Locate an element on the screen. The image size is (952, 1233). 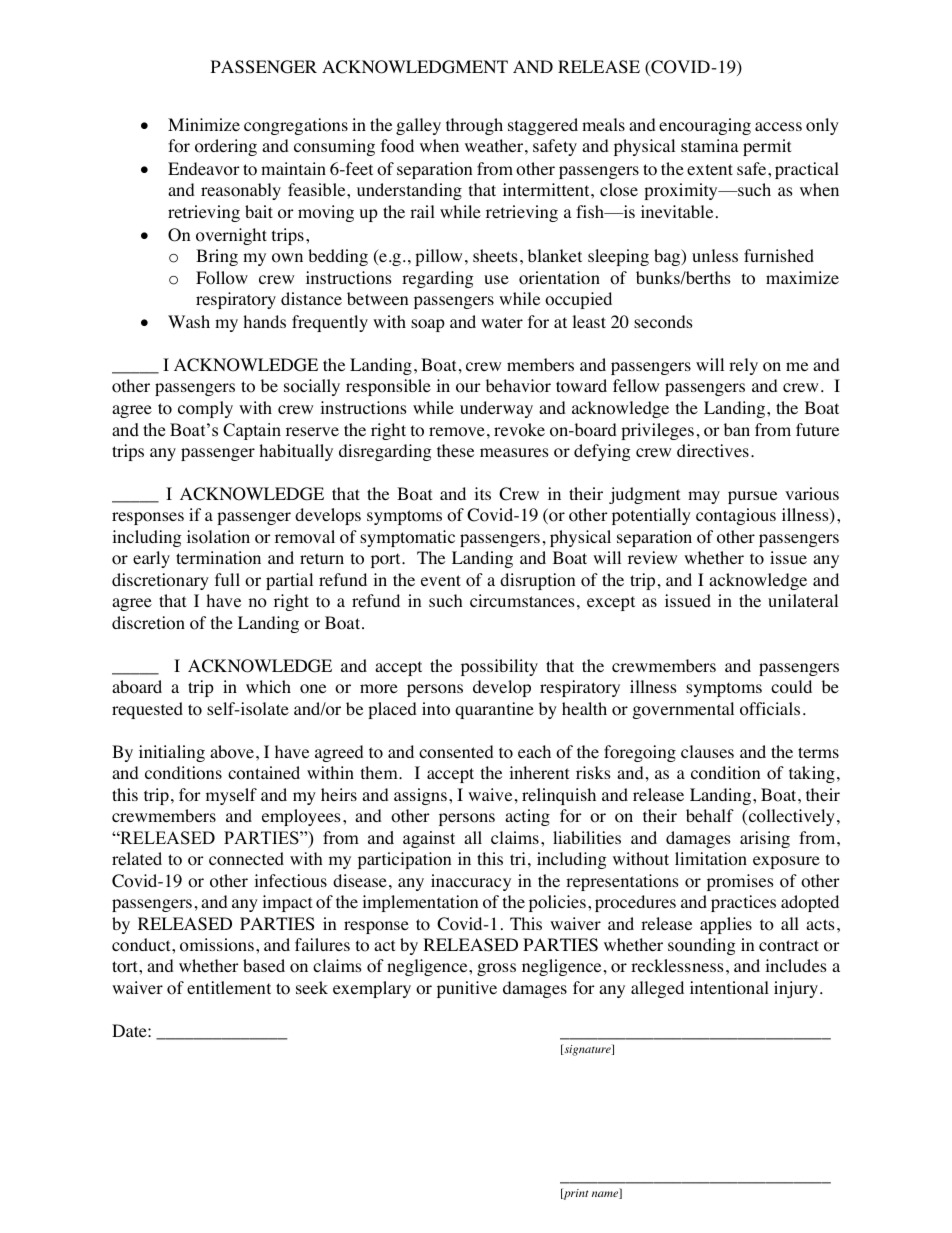
intentional is located at coordinates (729, 988).
